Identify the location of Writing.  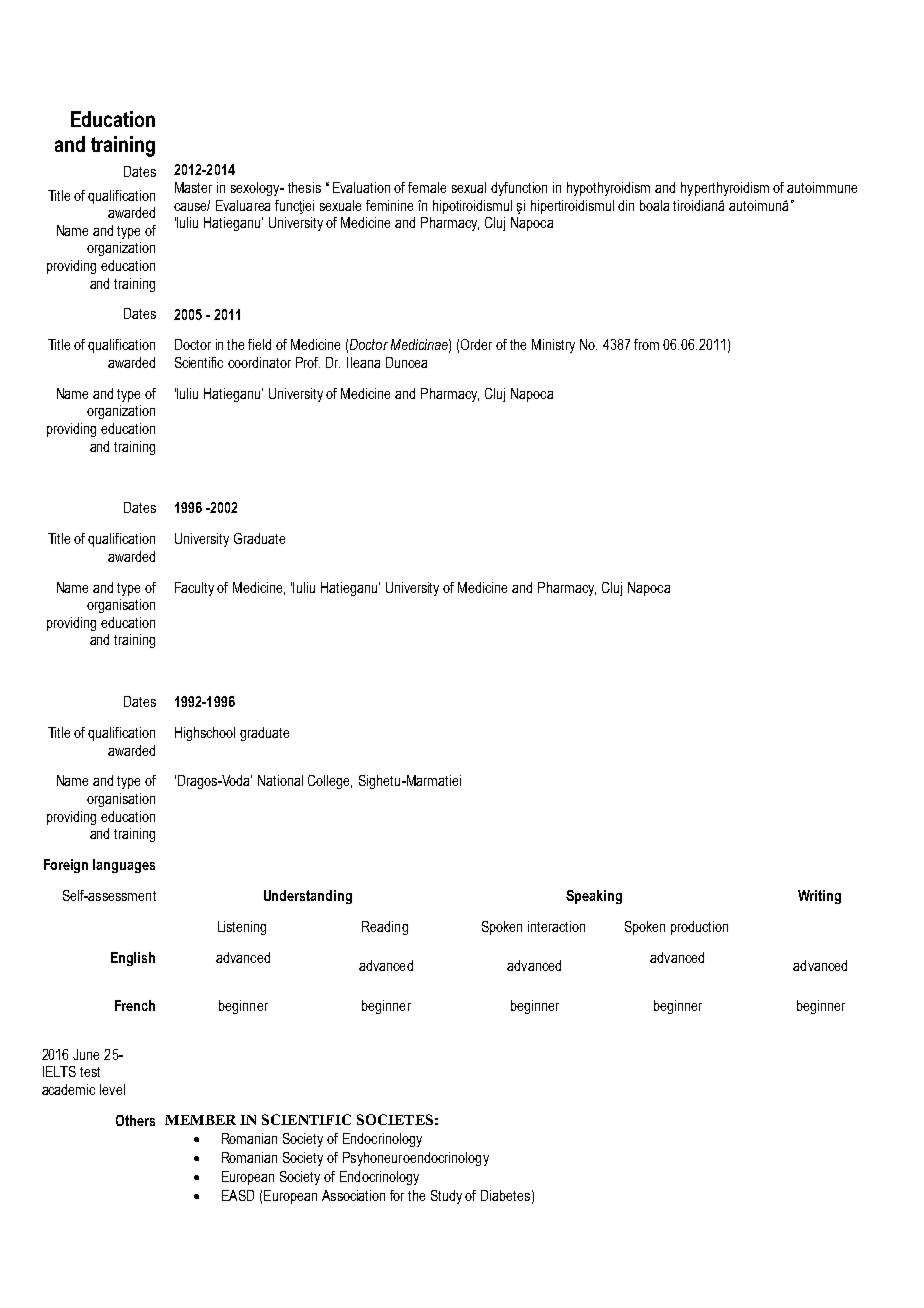
(819, 897).
